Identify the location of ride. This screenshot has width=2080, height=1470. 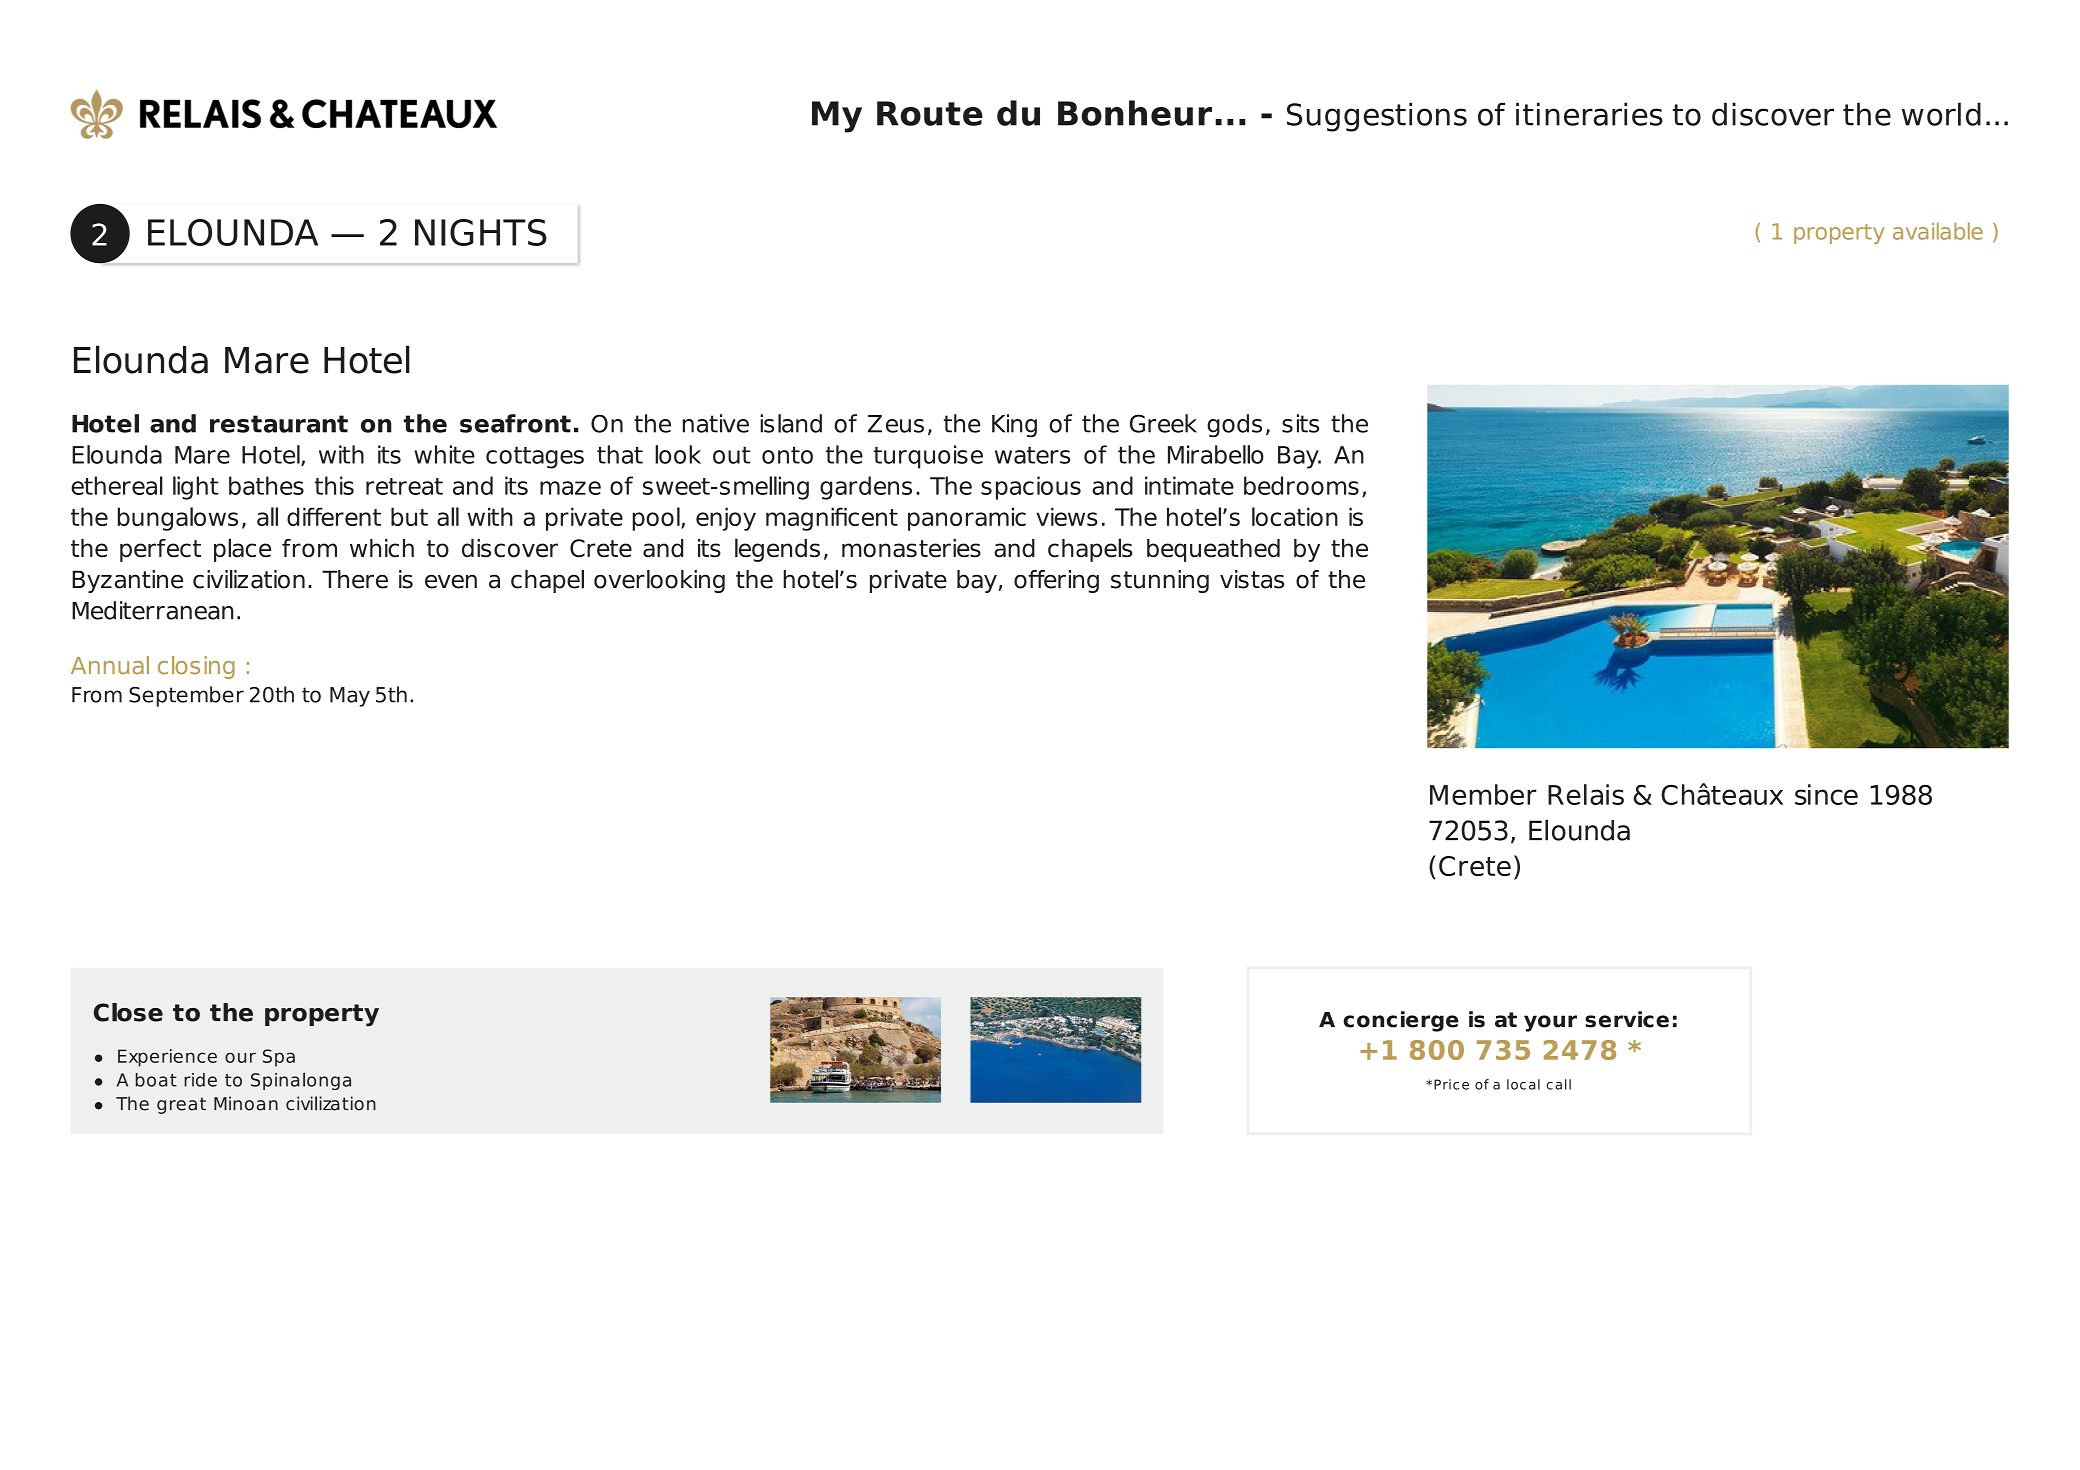
(200, 1080).
